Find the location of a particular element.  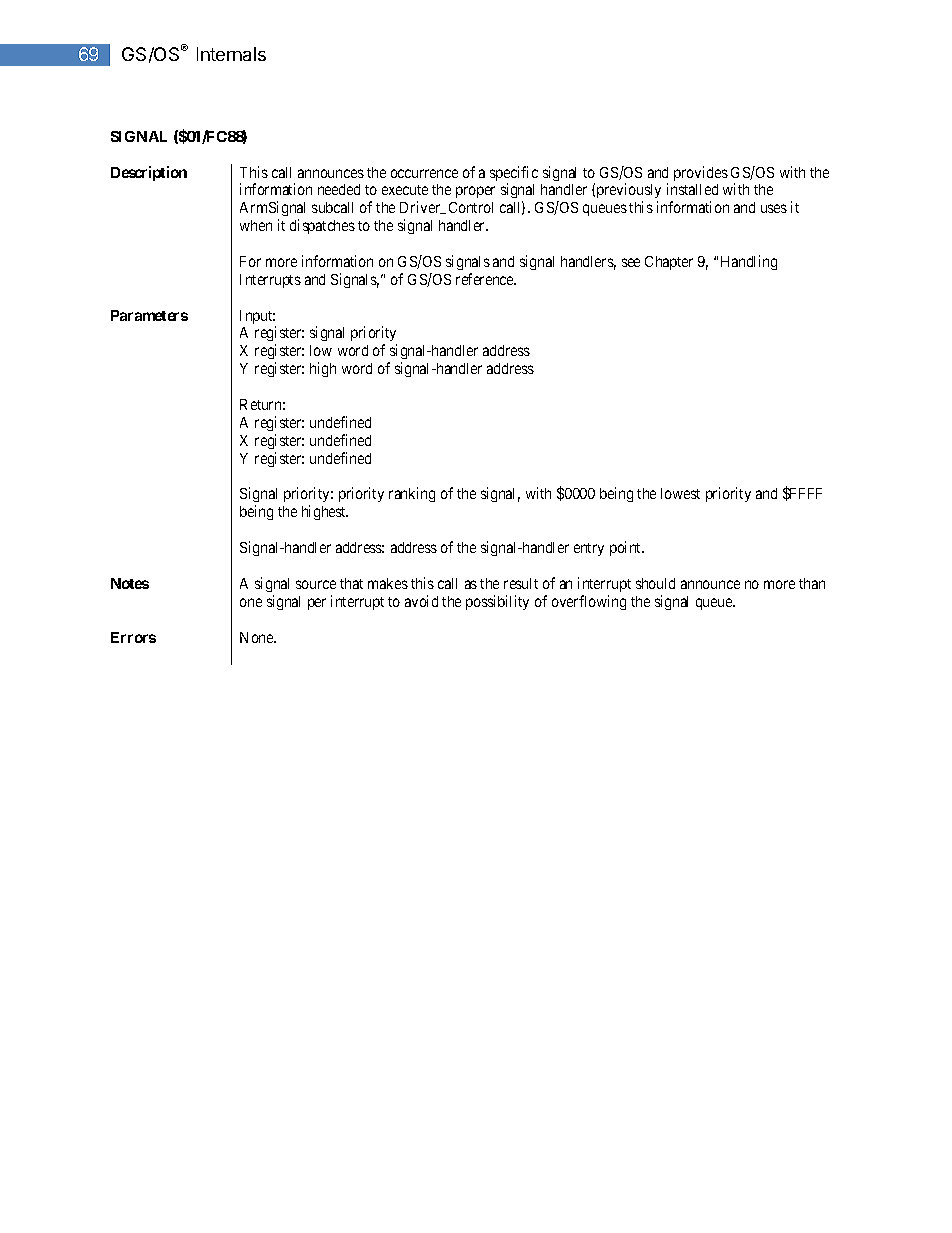

reference is located at coordinates (486, 279).
